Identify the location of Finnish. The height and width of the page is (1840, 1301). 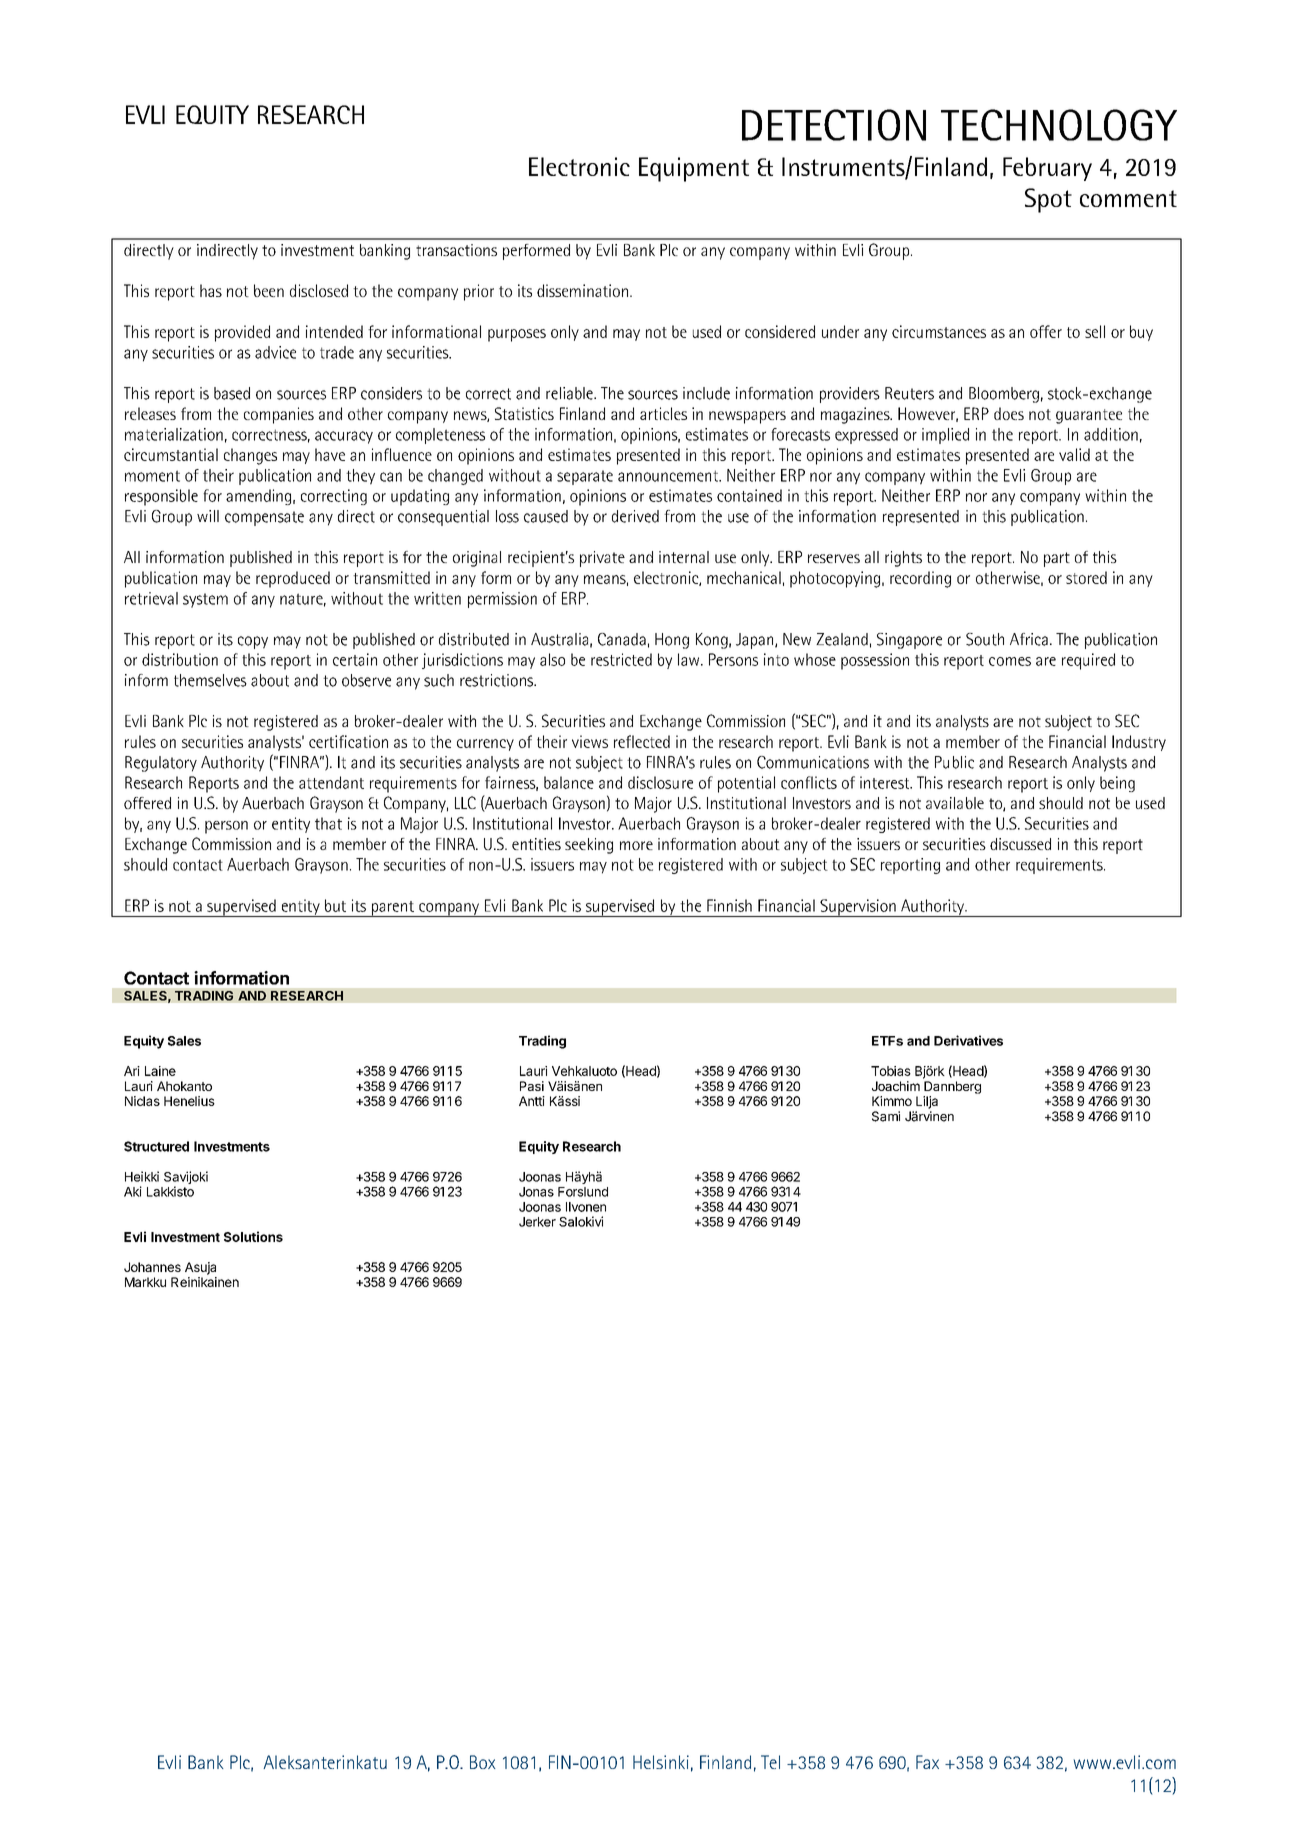
(729, 905).
